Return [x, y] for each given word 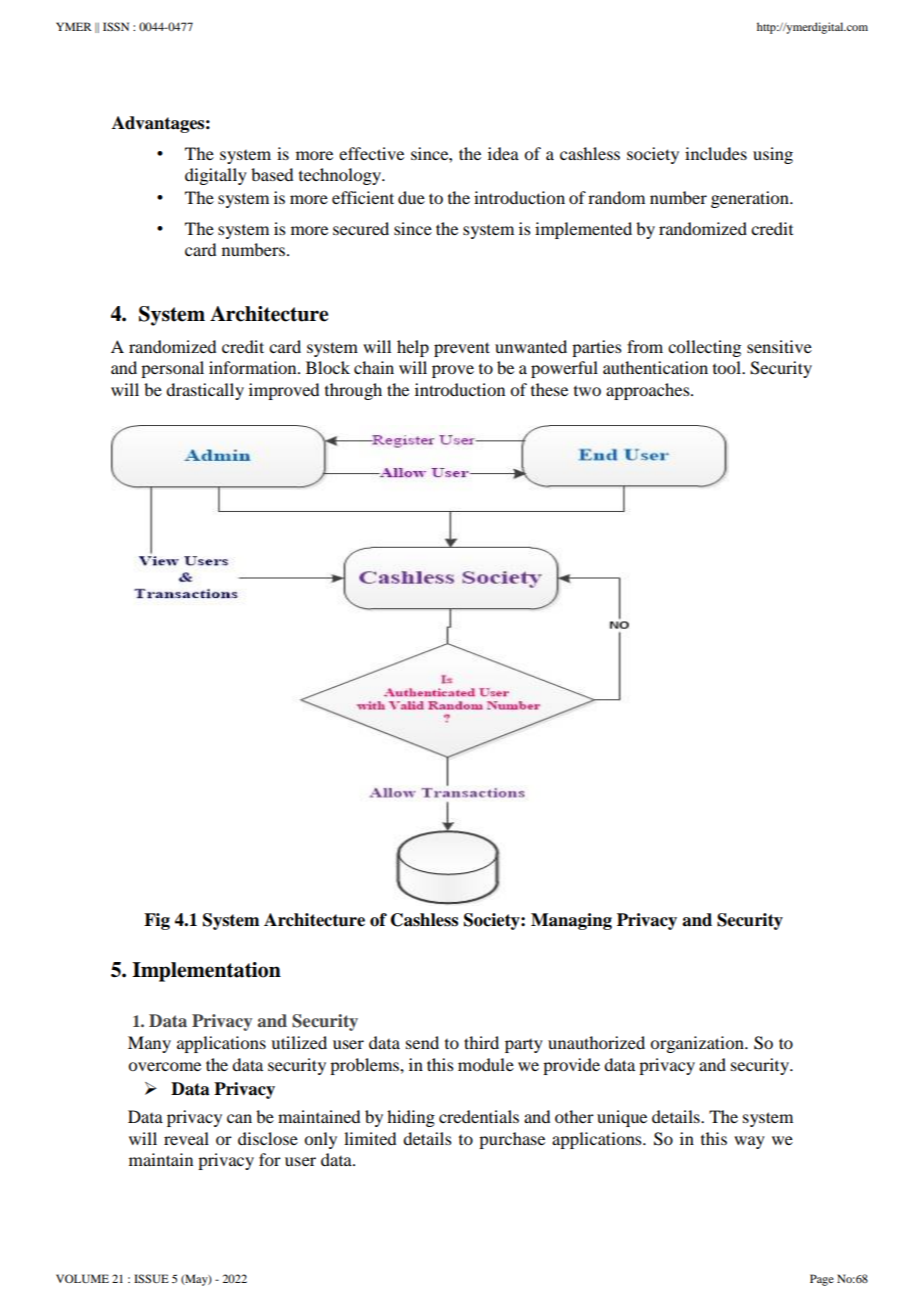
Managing [571, 921]
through [353, 391]
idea [503, 153]
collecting [704, 348]
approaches [649, 391]
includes [716, 153]
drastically [205, 391]
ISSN [116, 26]
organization [698, 1044]
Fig [157, 921]
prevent [462, 349]
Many [149, 1044]
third [481, 1042]
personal [172, 369]
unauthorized [596, 1042]
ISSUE [151, 1278]
